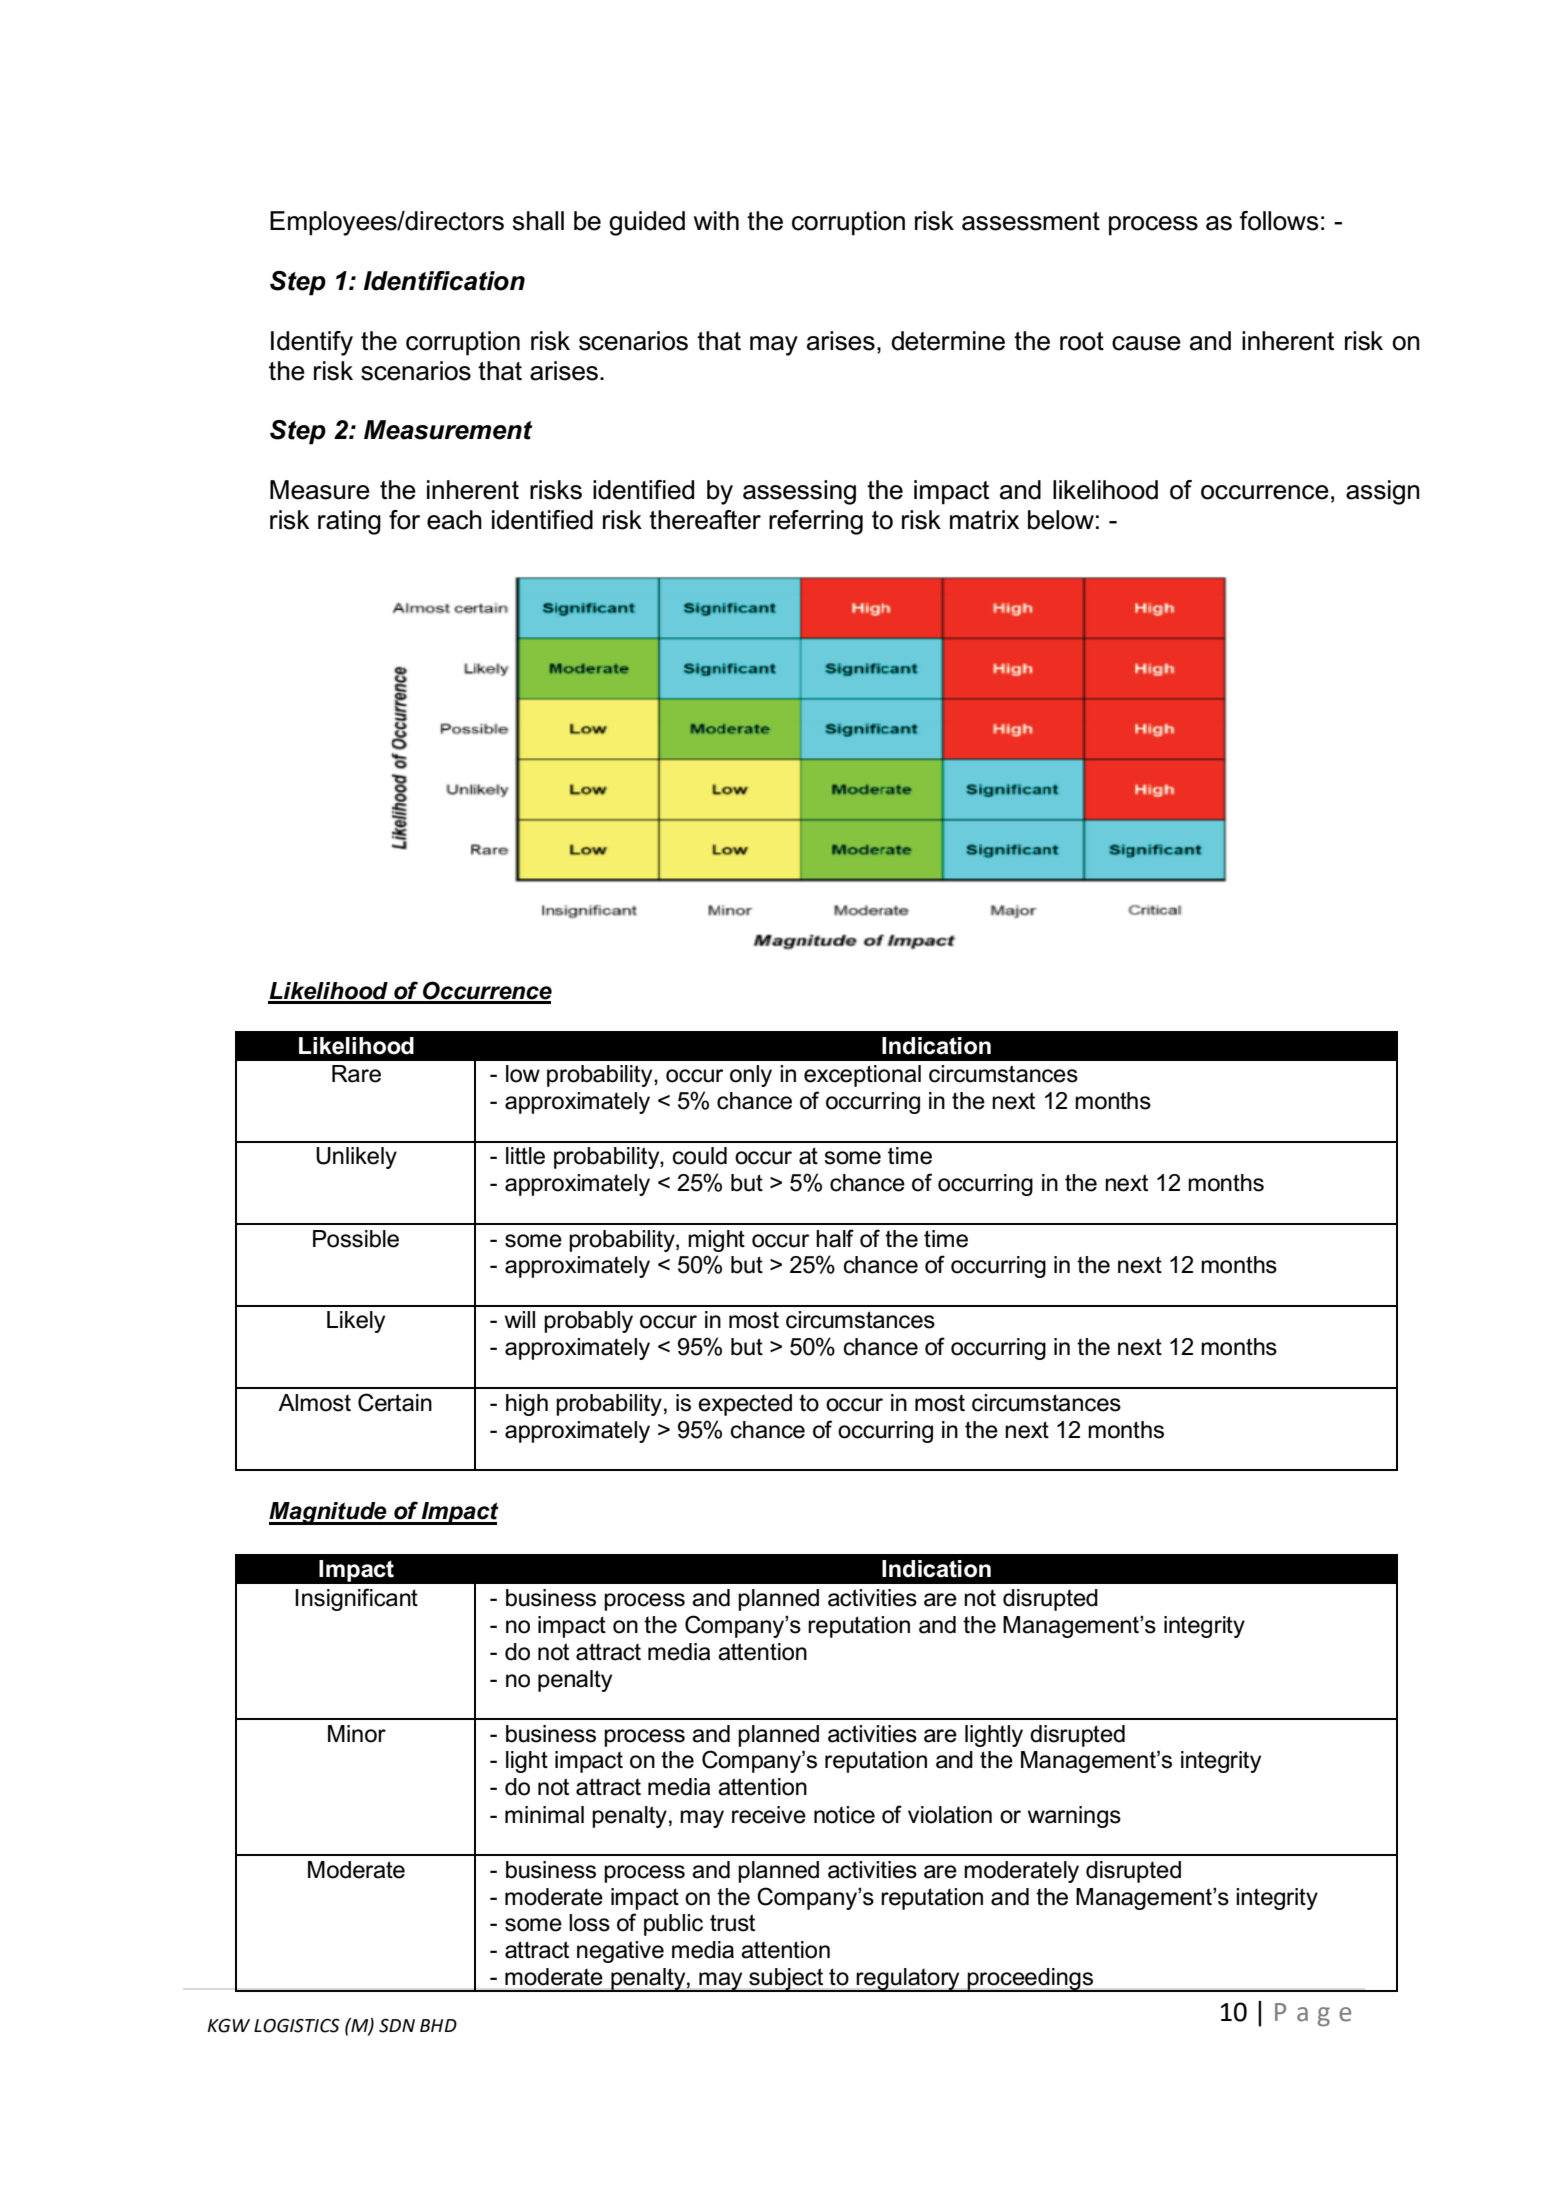 The height and width of the page is (2190, 1547). What do you see at coordinates (438, 2025) in the page?
I see `BHD` at bounding box center [438, 2025].
